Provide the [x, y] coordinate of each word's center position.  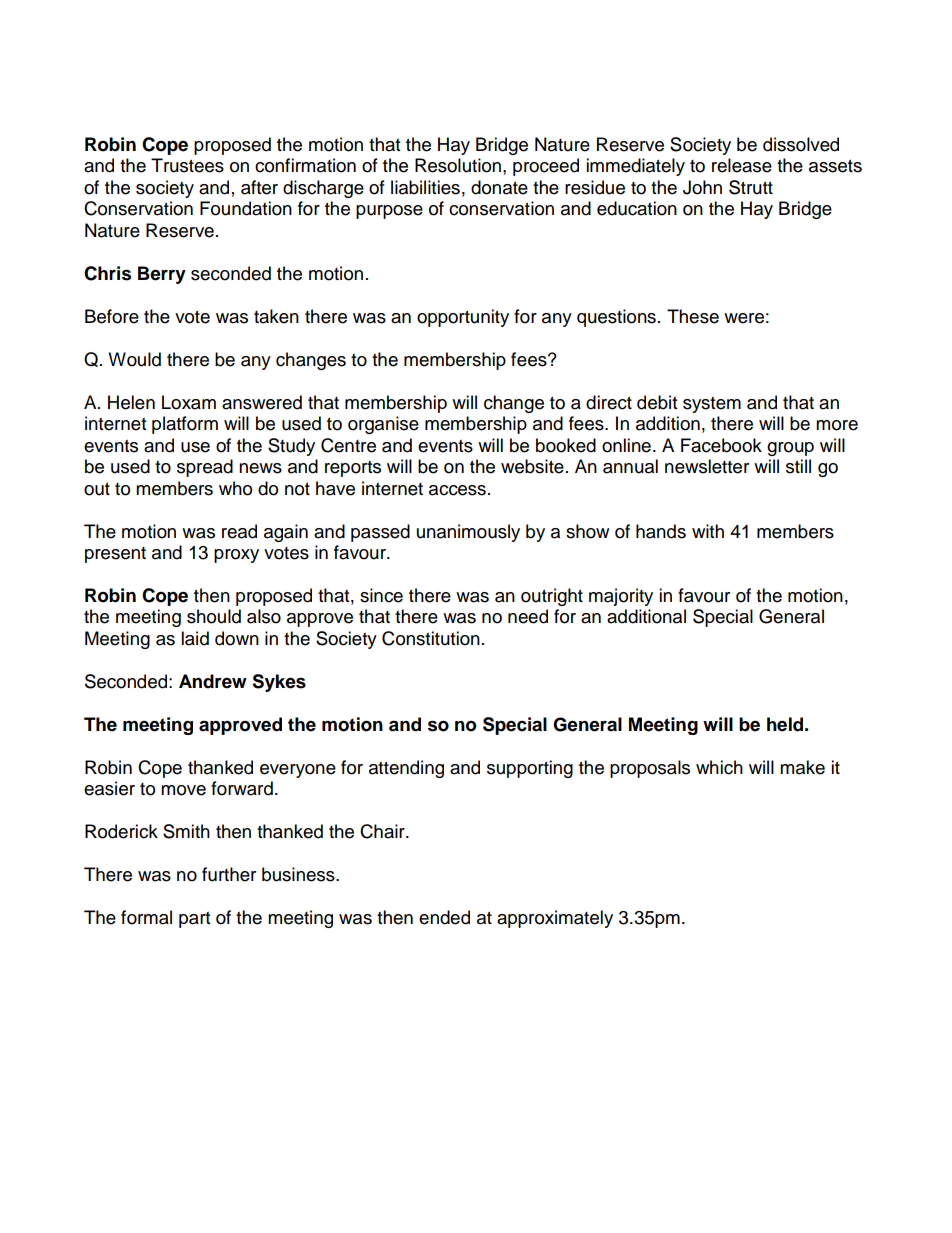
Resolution [458, 165]
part [194, 920]
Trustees [187, 165]
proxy [236, 556]
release [742, 165]
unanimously [468, 533]
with [708, 531]
